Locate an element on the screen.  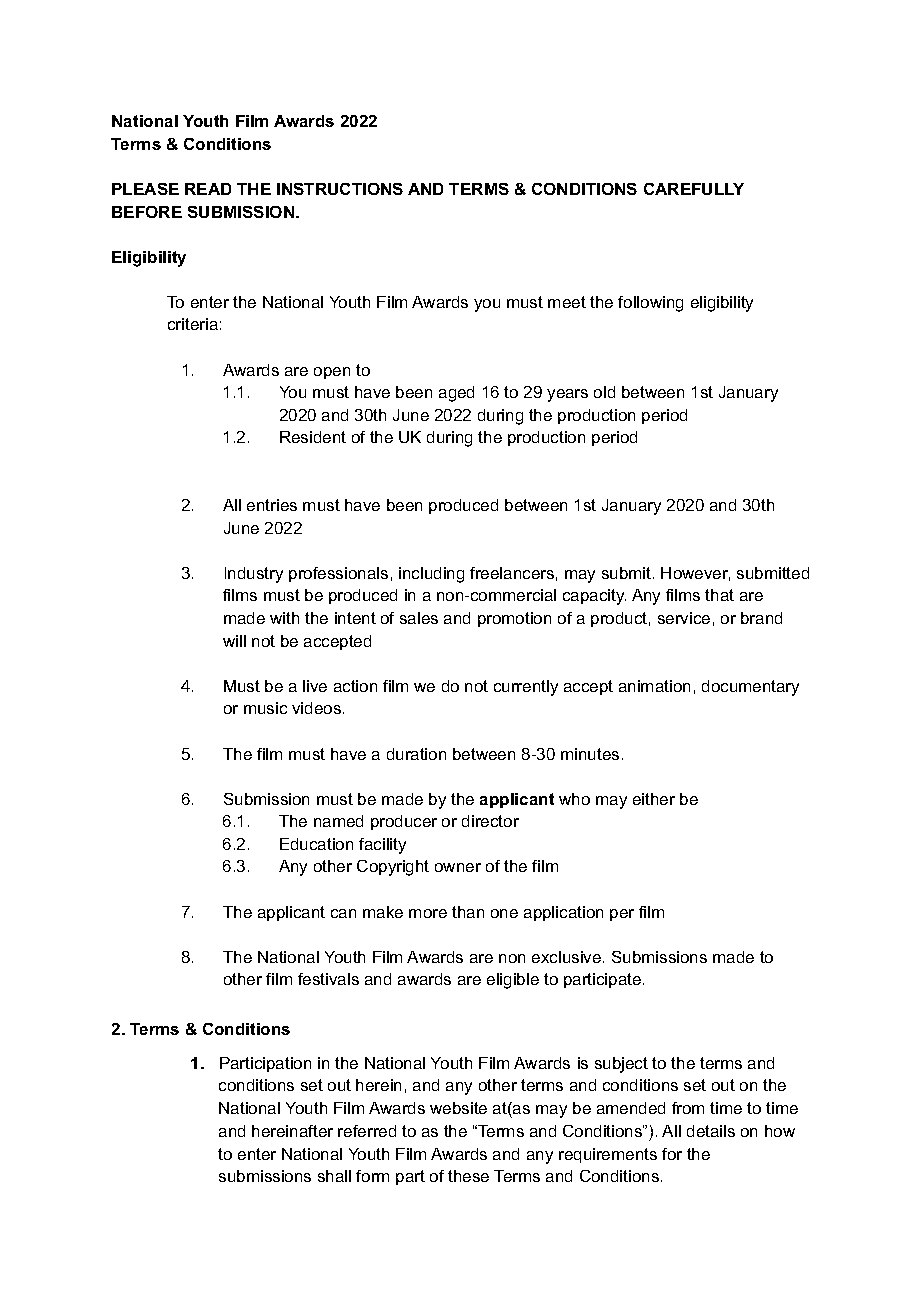
shall is located at coordinates (334, 1176).
